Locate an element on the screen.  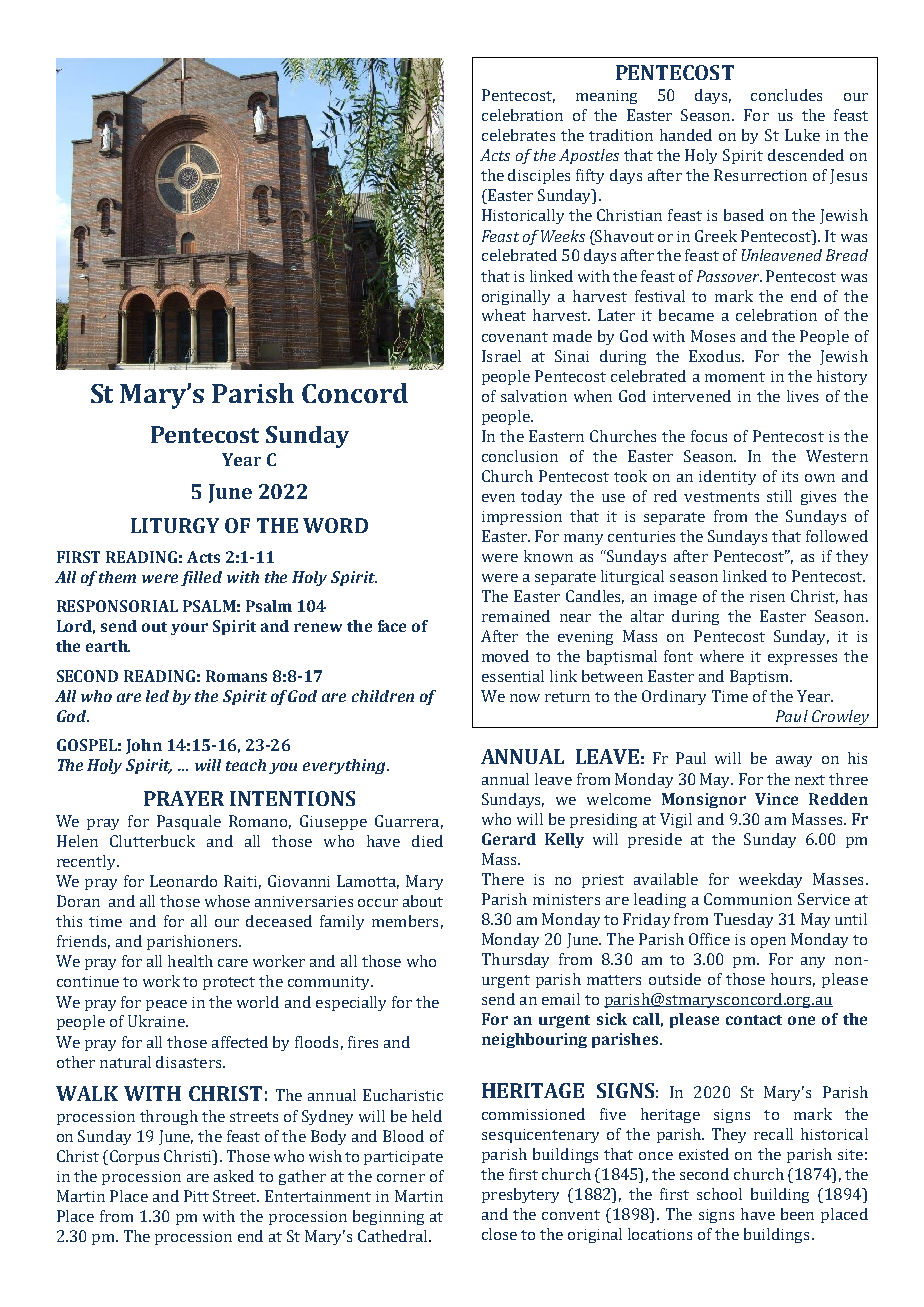
disciples is located at coordinates (539, 176).
